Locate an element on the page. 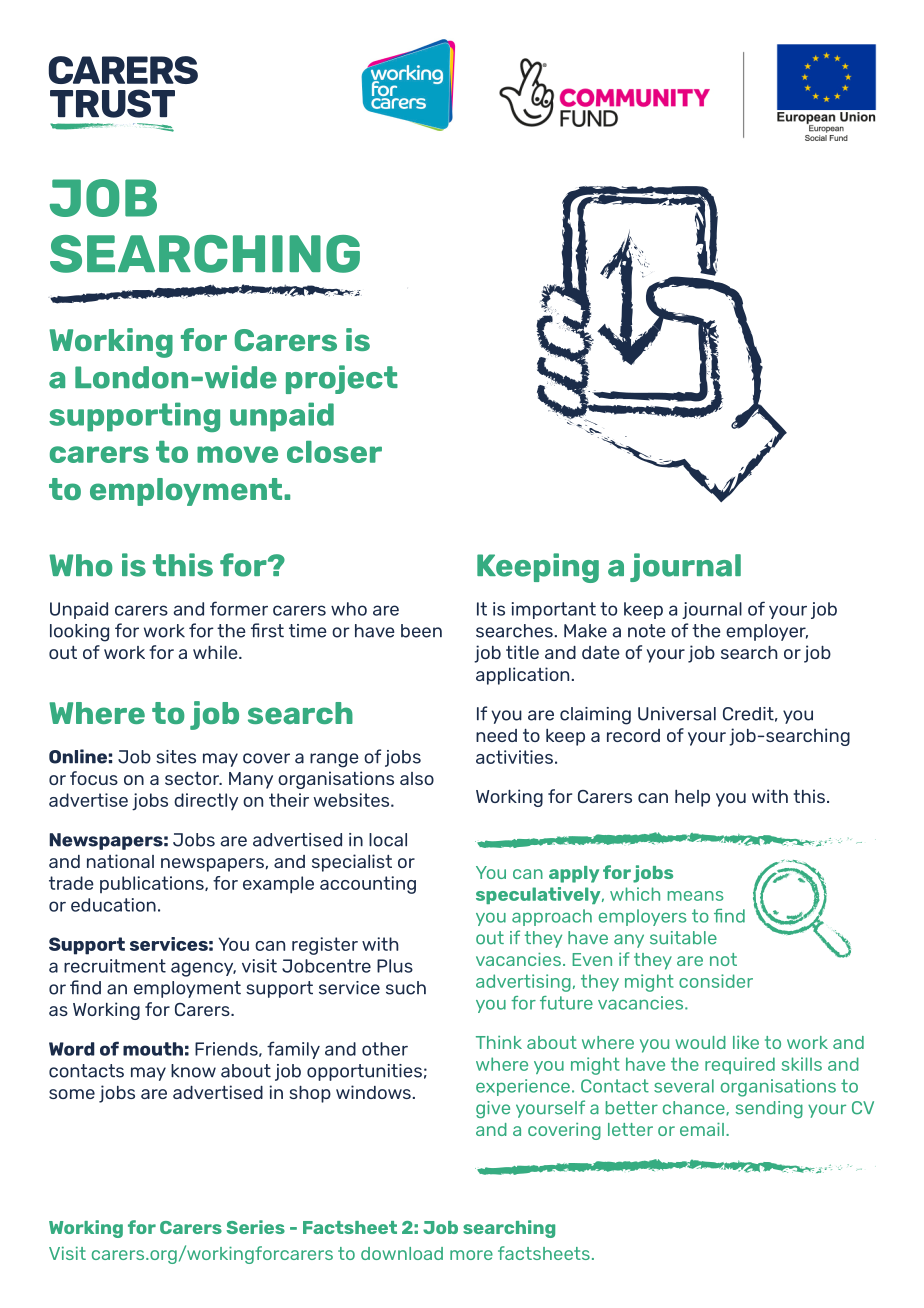 The image size is (924, 1308). directly is located at coordinates (206, 801).
